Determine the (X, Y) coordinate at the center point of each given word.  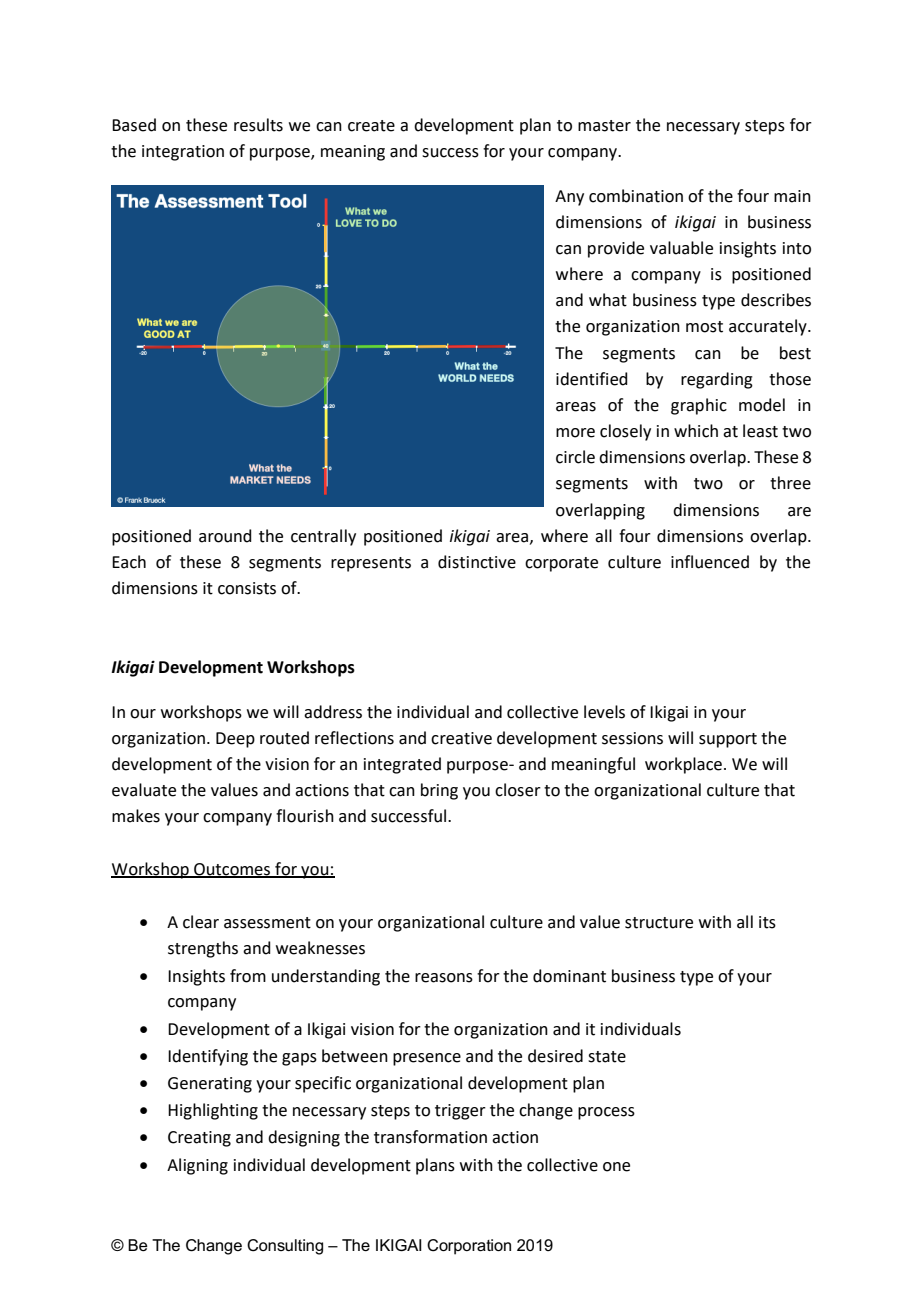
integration (183, 153)
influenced (710, 562)
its (767, 922)
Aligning (197, 1166)
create (371, 126)
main (792, 196)
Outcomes (232, 870)
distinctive (477, 562)
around (225, 536)
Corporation (469, 1247)
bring (439, 791)
